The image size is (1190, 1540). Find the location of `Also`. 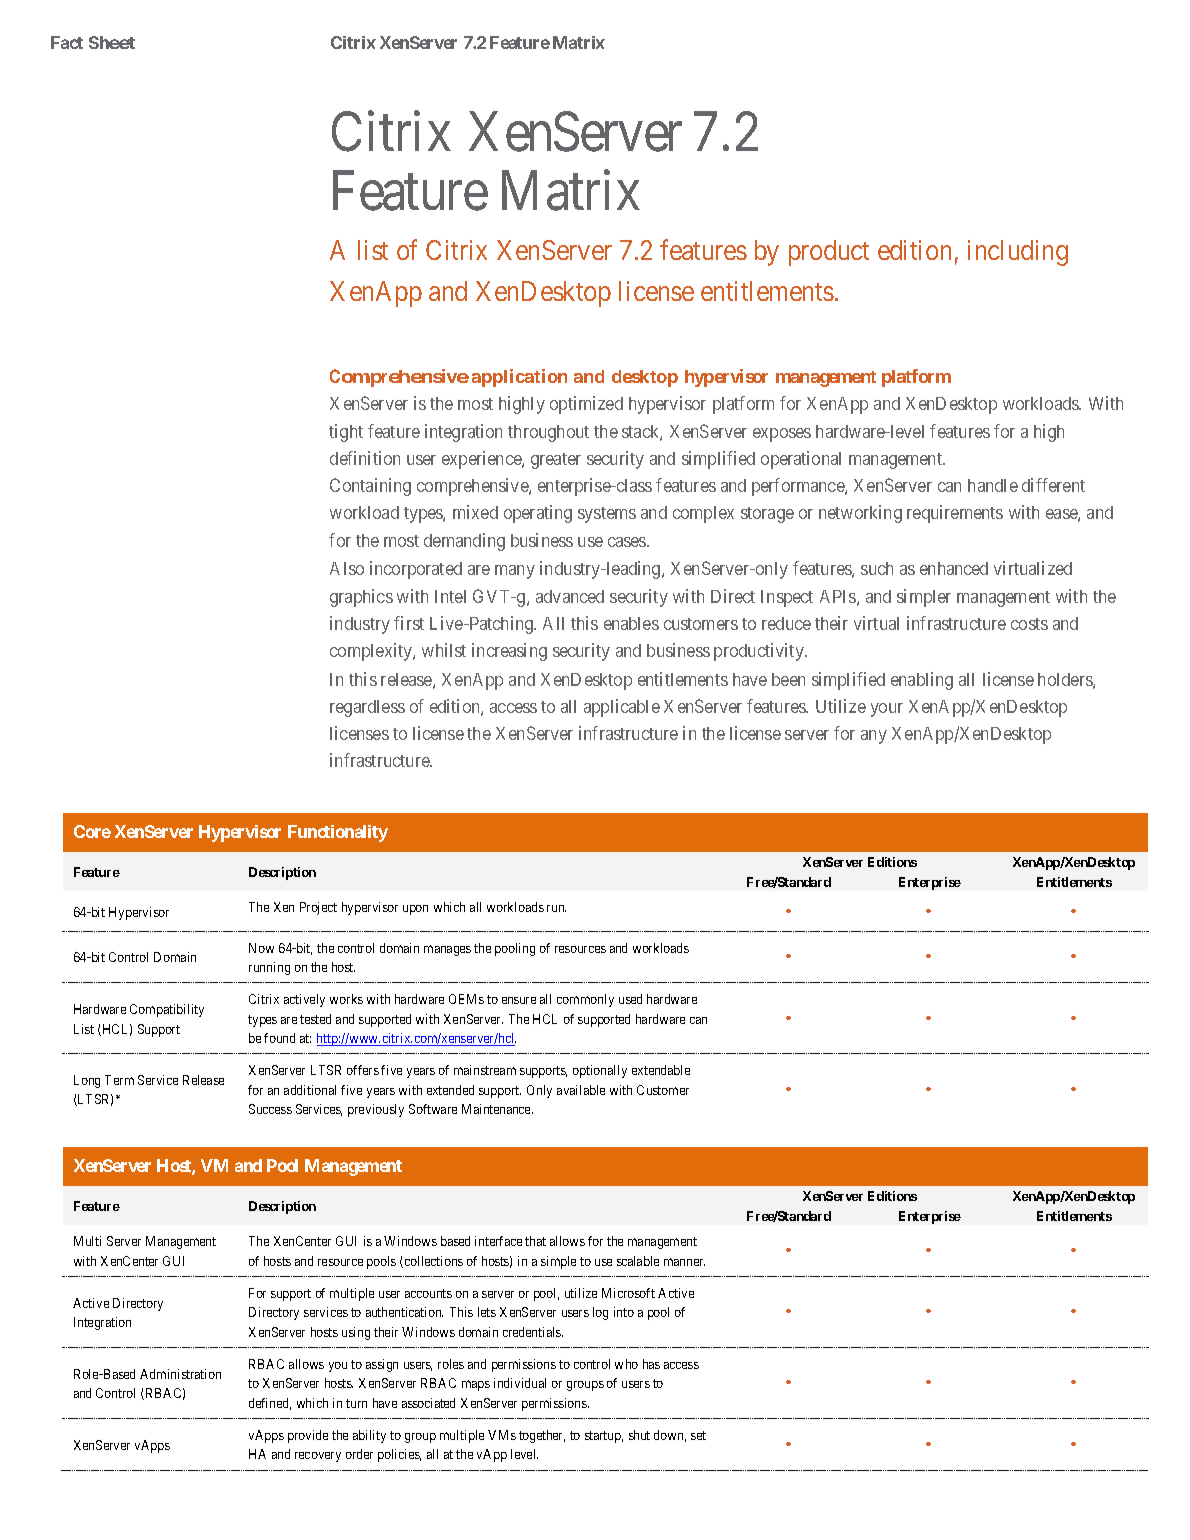

Also is located at coordinates (347, 568).
